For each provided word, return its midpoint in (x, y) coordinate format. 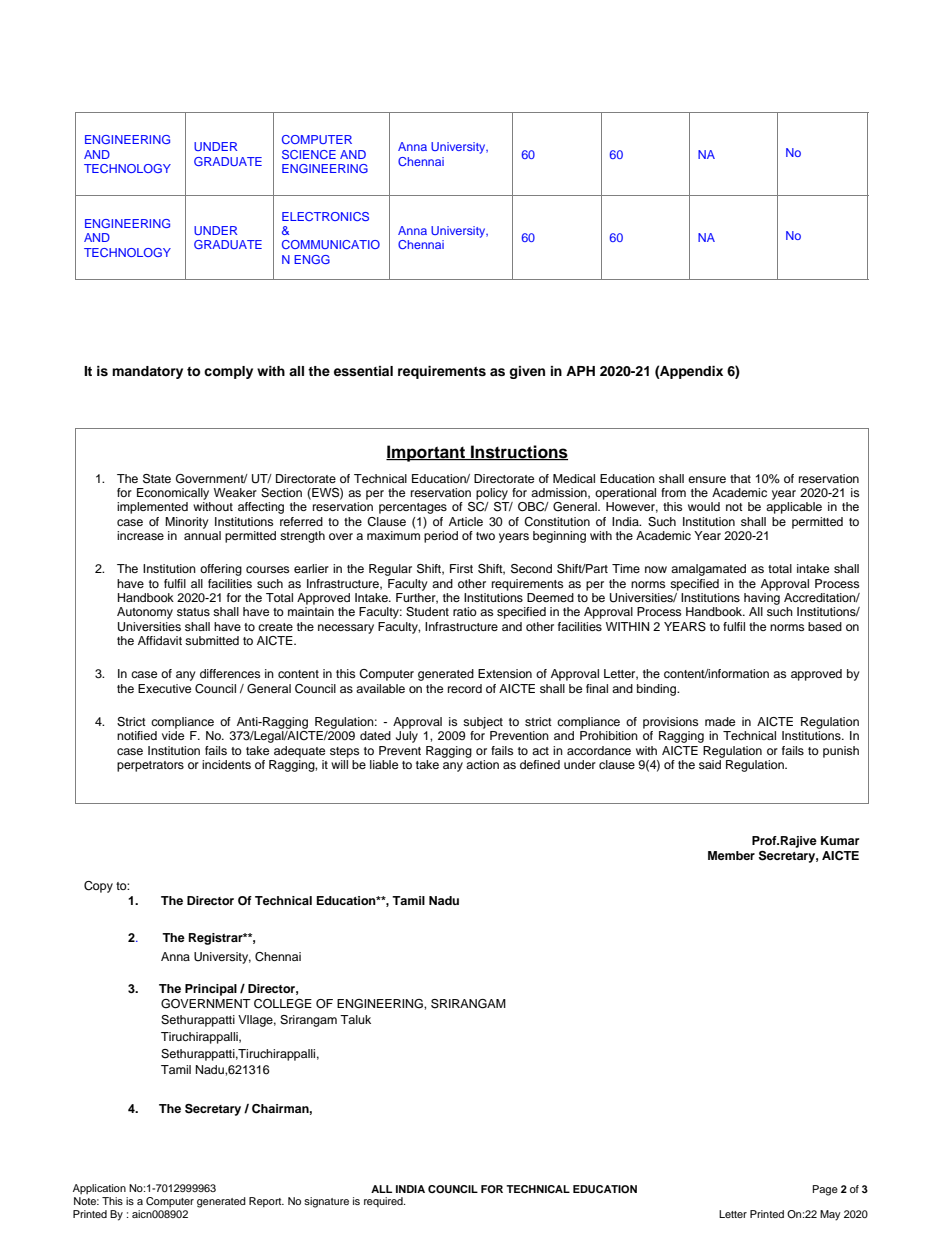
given (527, 372)
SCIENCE (309, 154)
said (710, 764)
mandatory (147, 372)
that (740, 478)
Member (731, 855)
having (762, 599)
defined (540, 764)
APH (580, 371)
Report (266, 1202)
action (482, 764)
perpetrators (150, 766)
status (193, 612)
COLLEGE (283, 1004)
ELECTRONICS (325, 216)
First (461, 568)
